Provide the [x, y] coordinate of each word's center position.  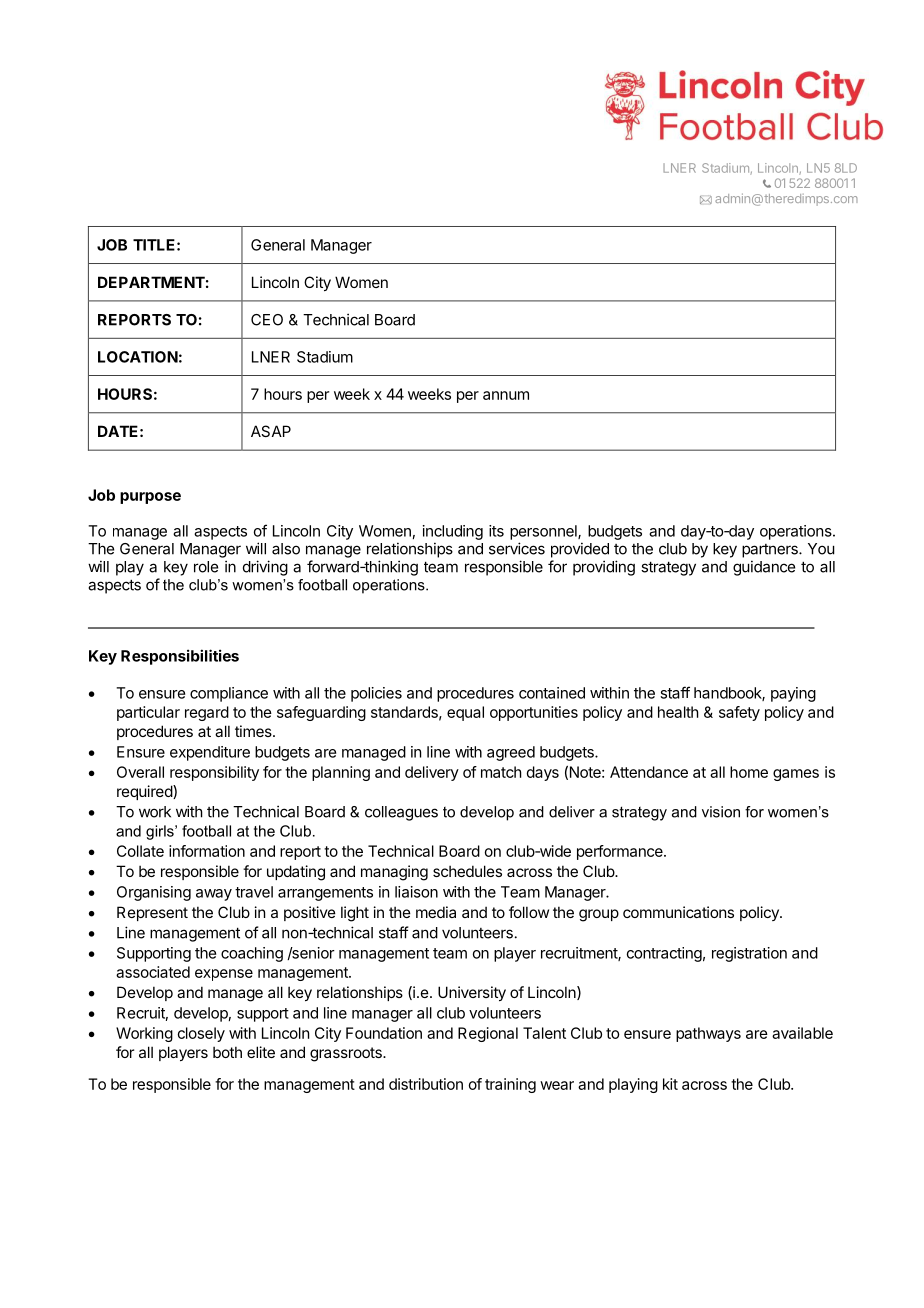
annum [506, 395]
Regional [488, 1034]
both [227, 1052]
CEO [267, 320]
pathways [708, 1034]
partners [771, 551]
